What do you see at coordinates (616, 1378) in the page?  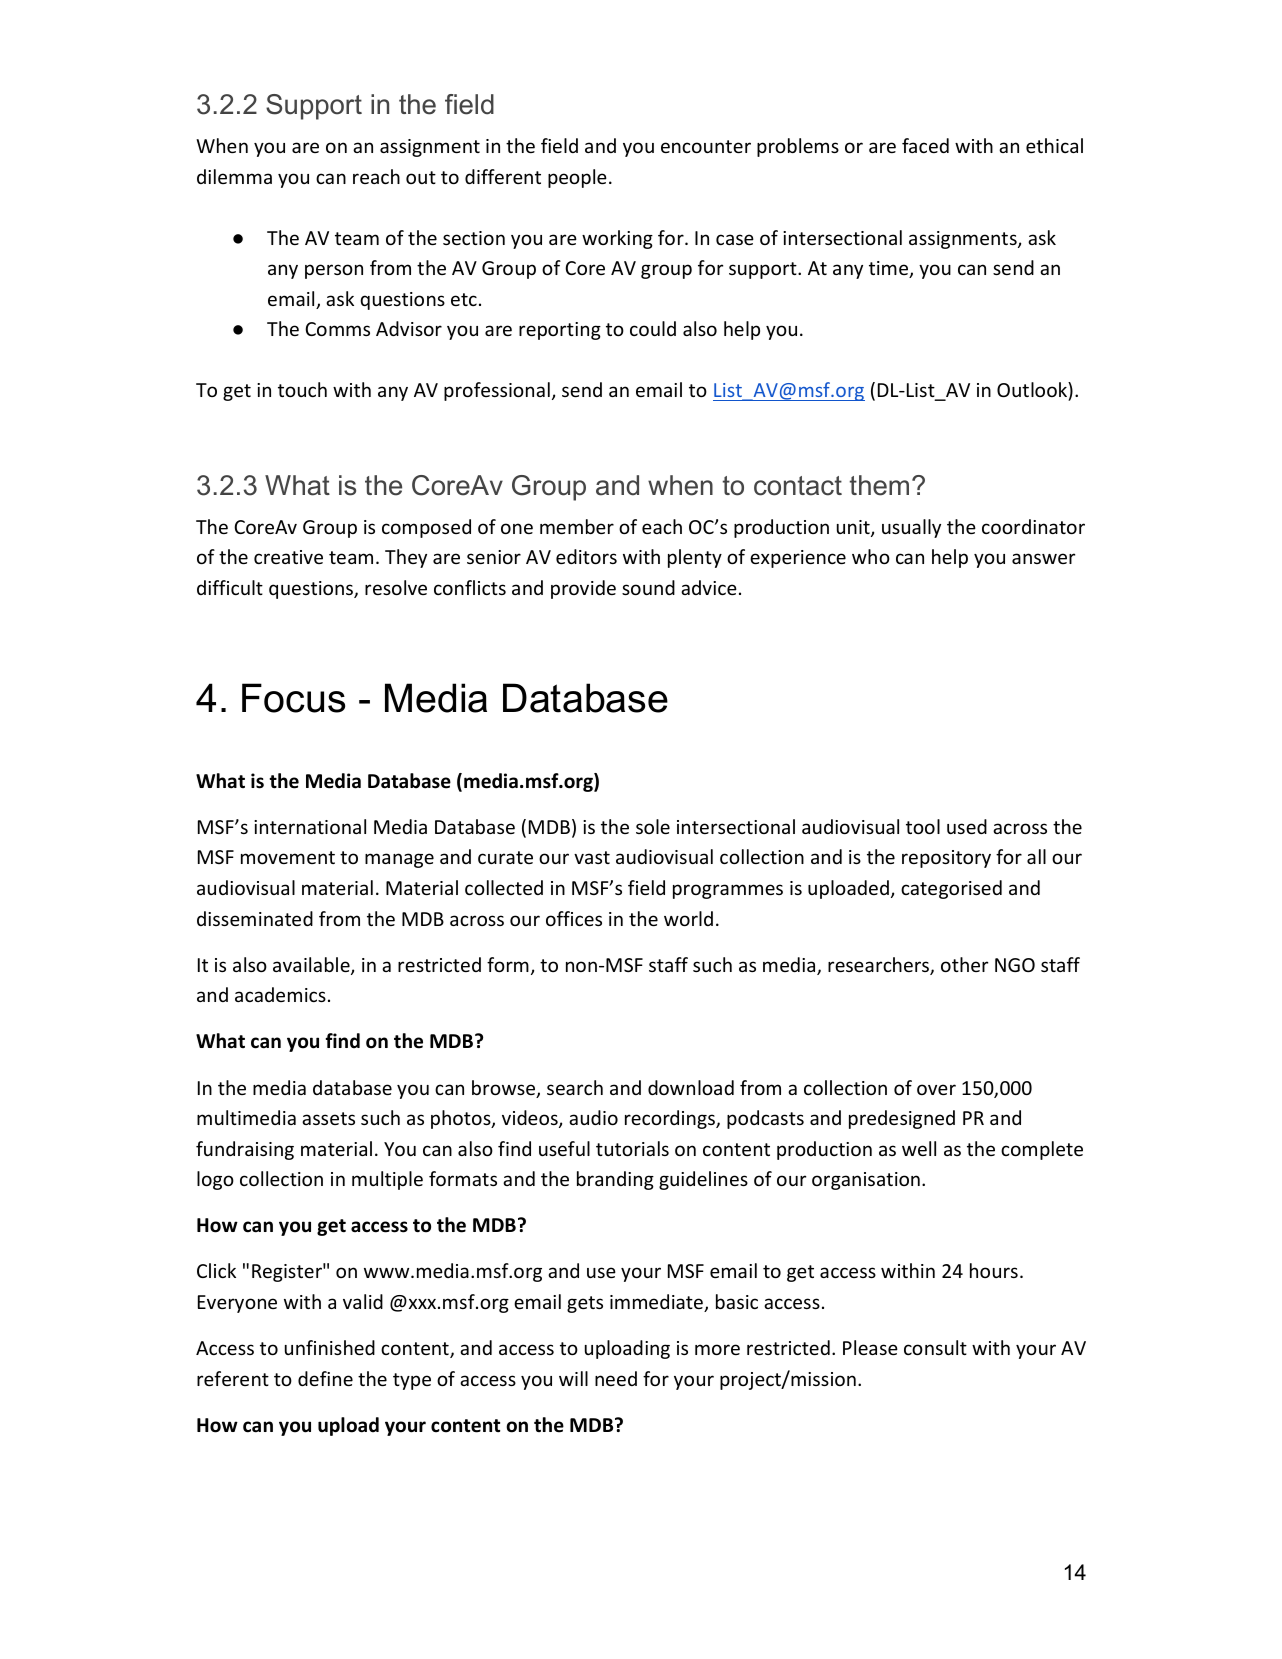 I see `need` at bounding box center [616, 1378].
